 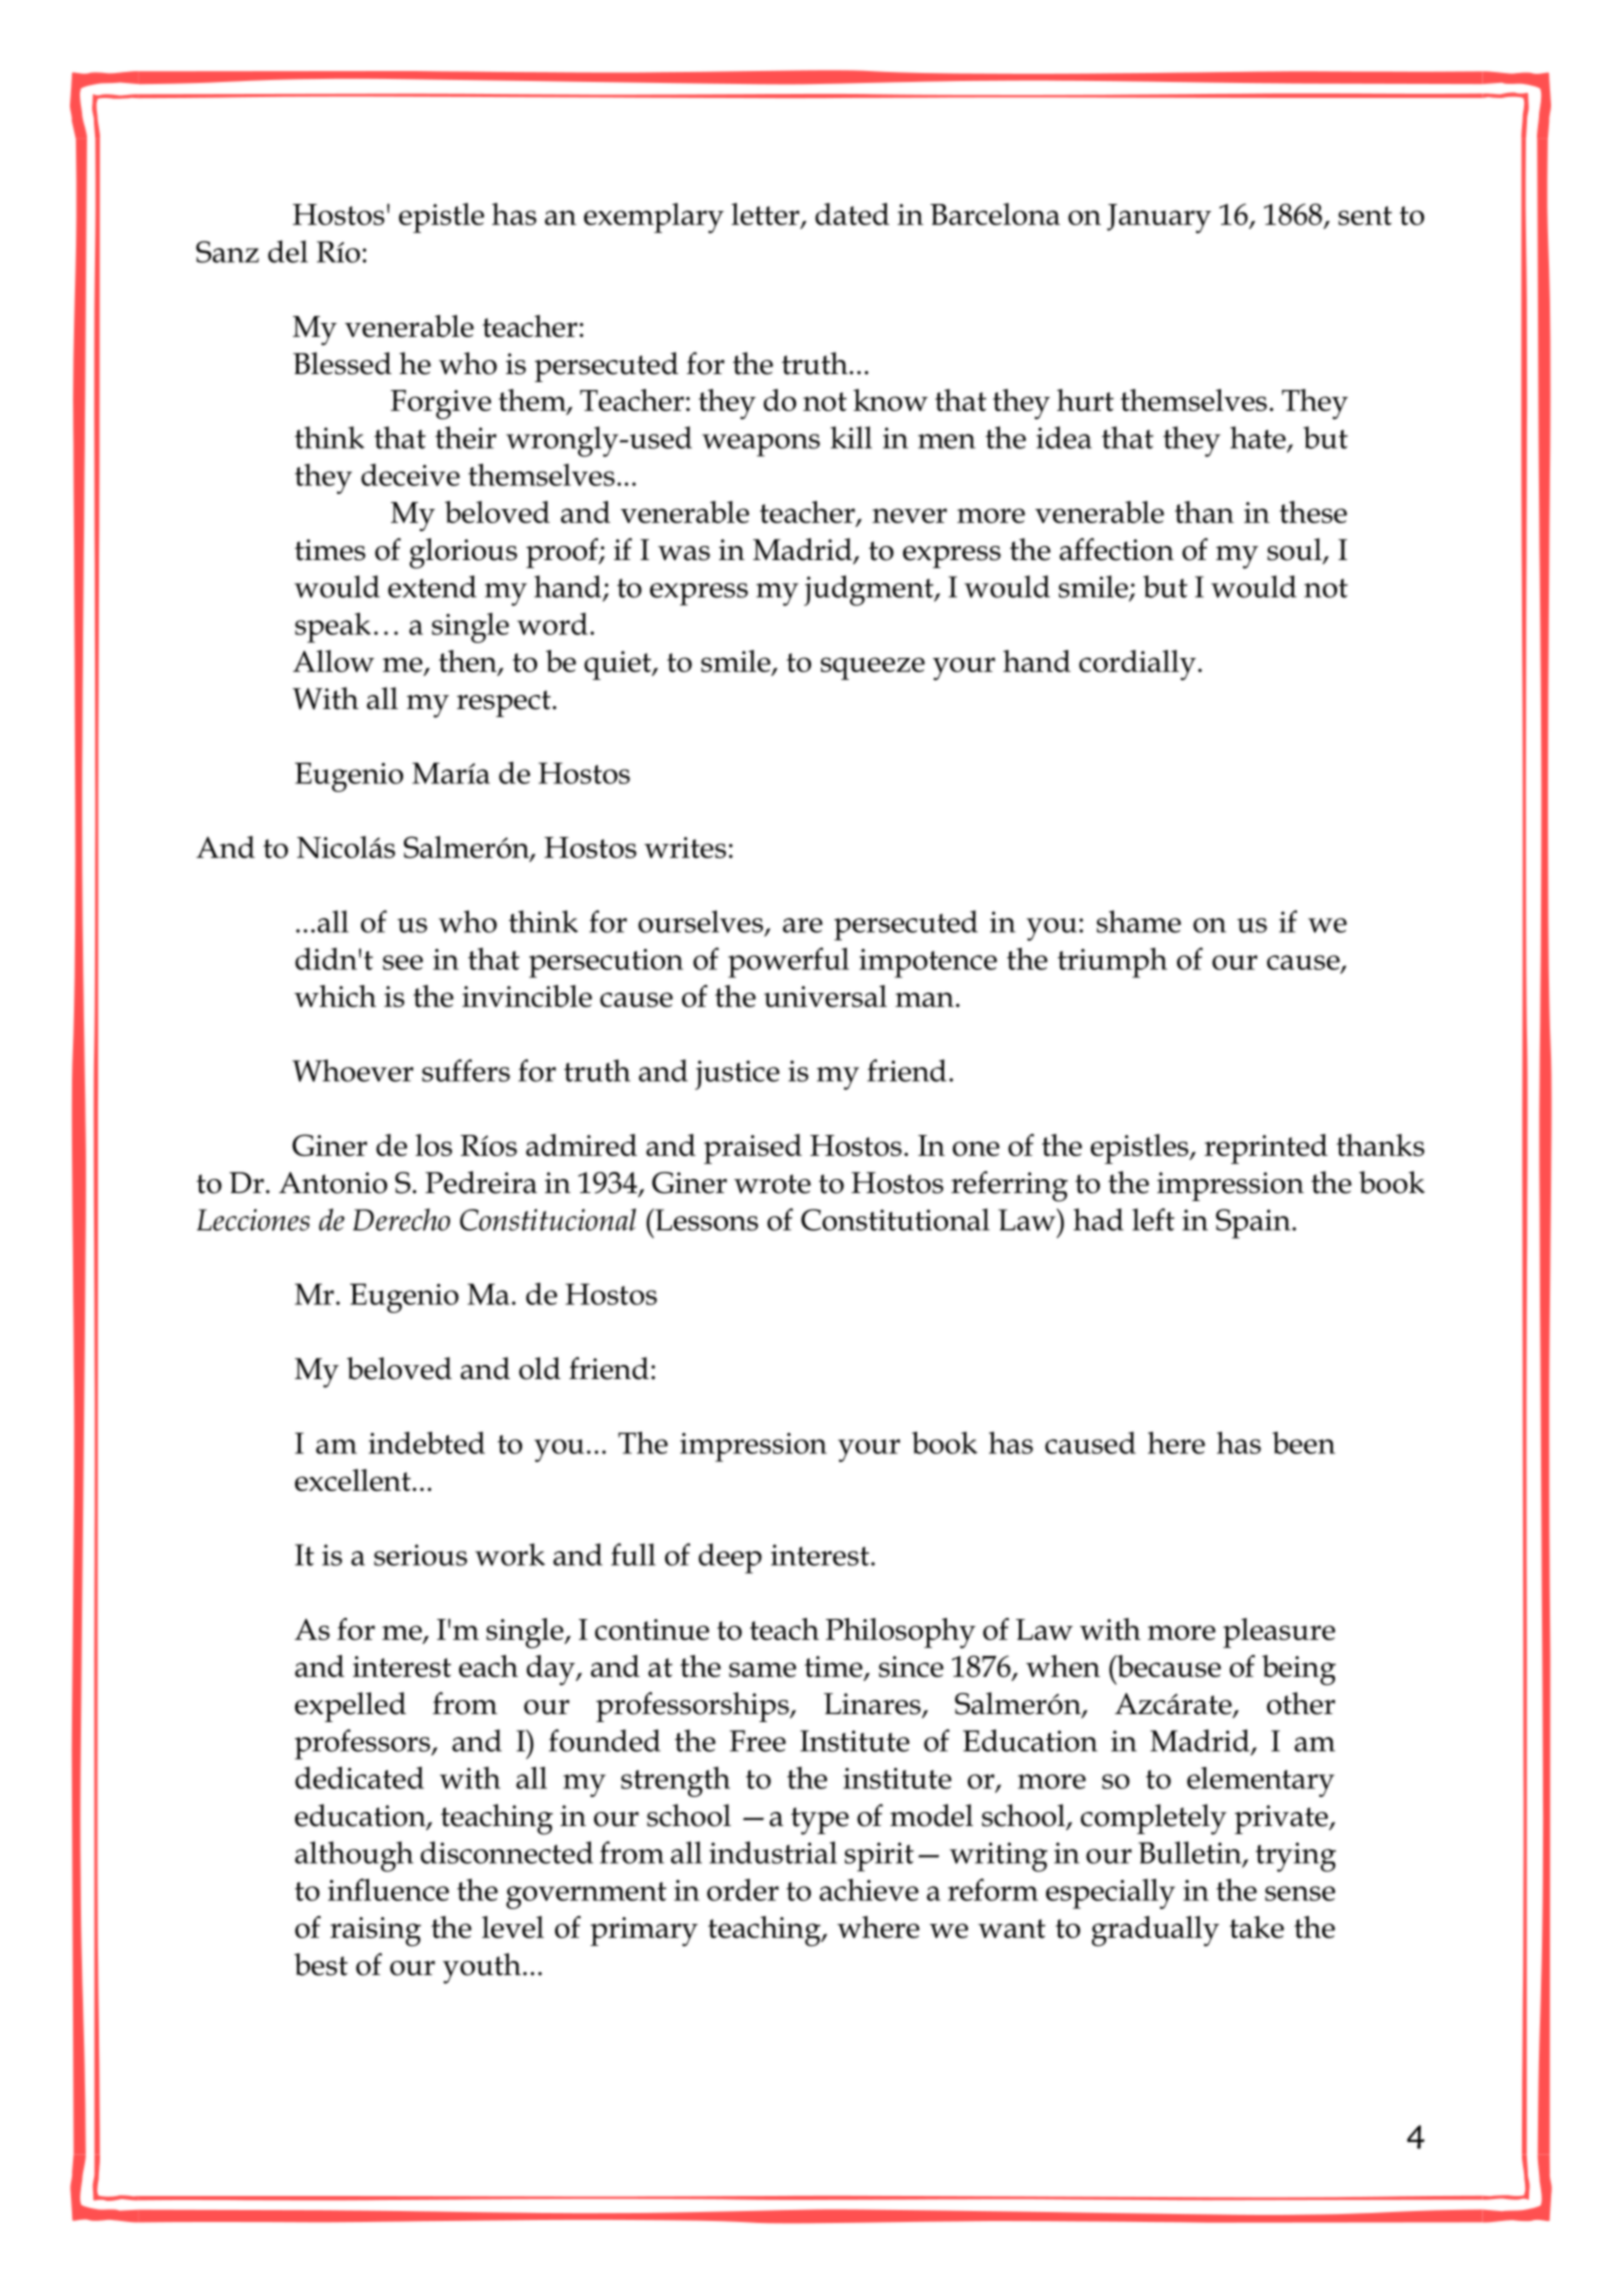 What do you see at coordinates (375, 1932) in the screenshot?
I see `raising` at bounding box center [375, 1932].
